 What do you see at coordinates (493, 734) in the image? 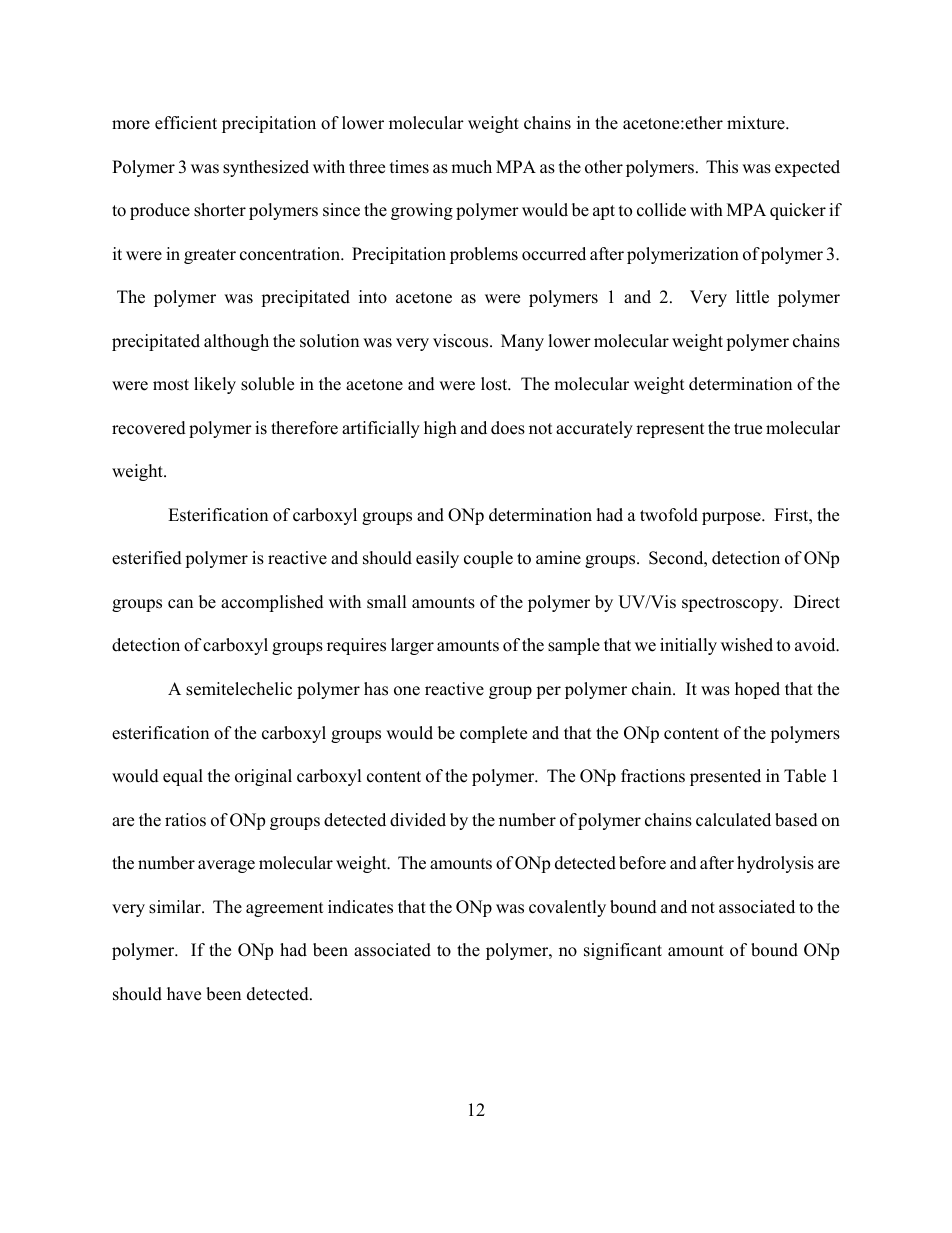
I see `complete` at bounding box center [493, 734].
